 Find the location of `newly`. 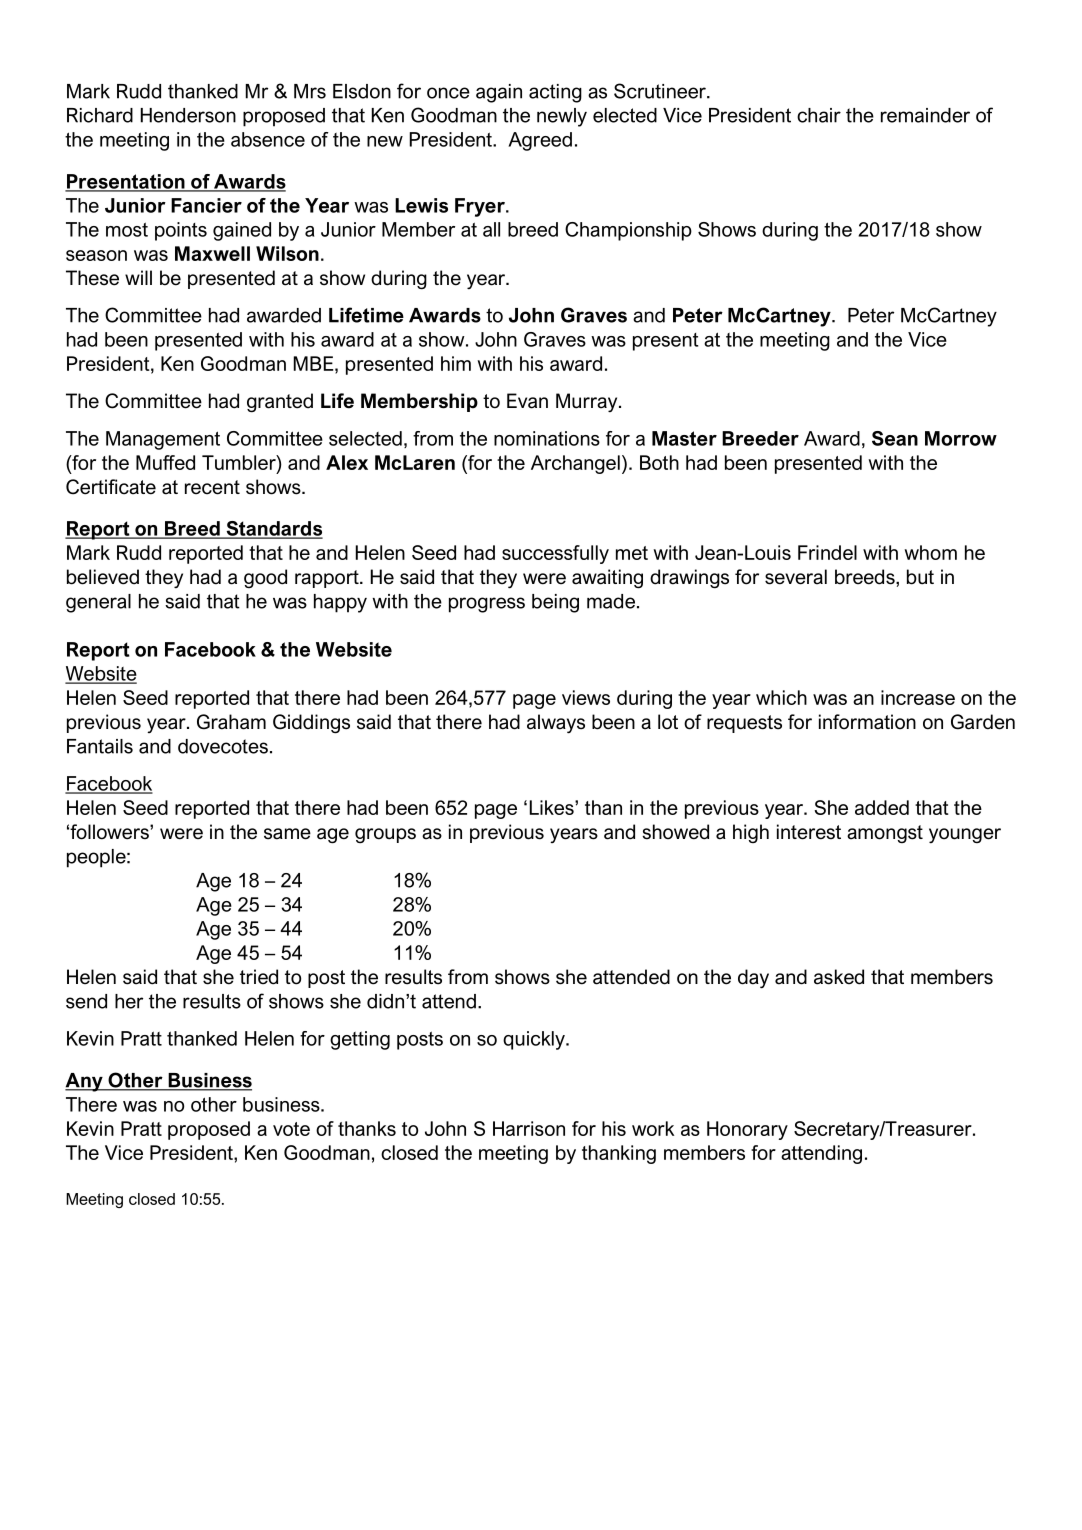

newly is located at coordinates (562, 117).
